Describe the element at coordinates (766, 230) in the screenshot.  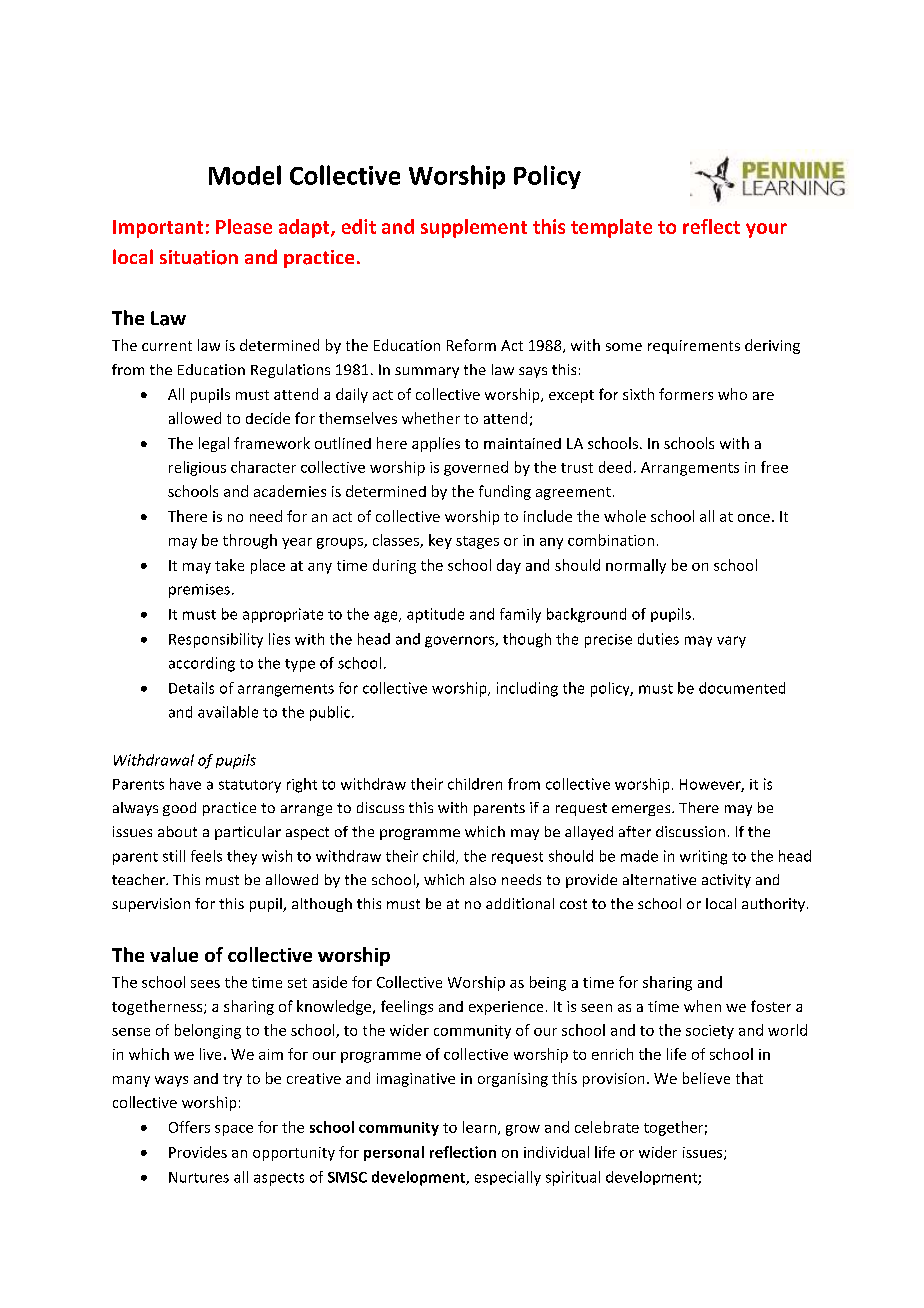
I see `your` at that location.
